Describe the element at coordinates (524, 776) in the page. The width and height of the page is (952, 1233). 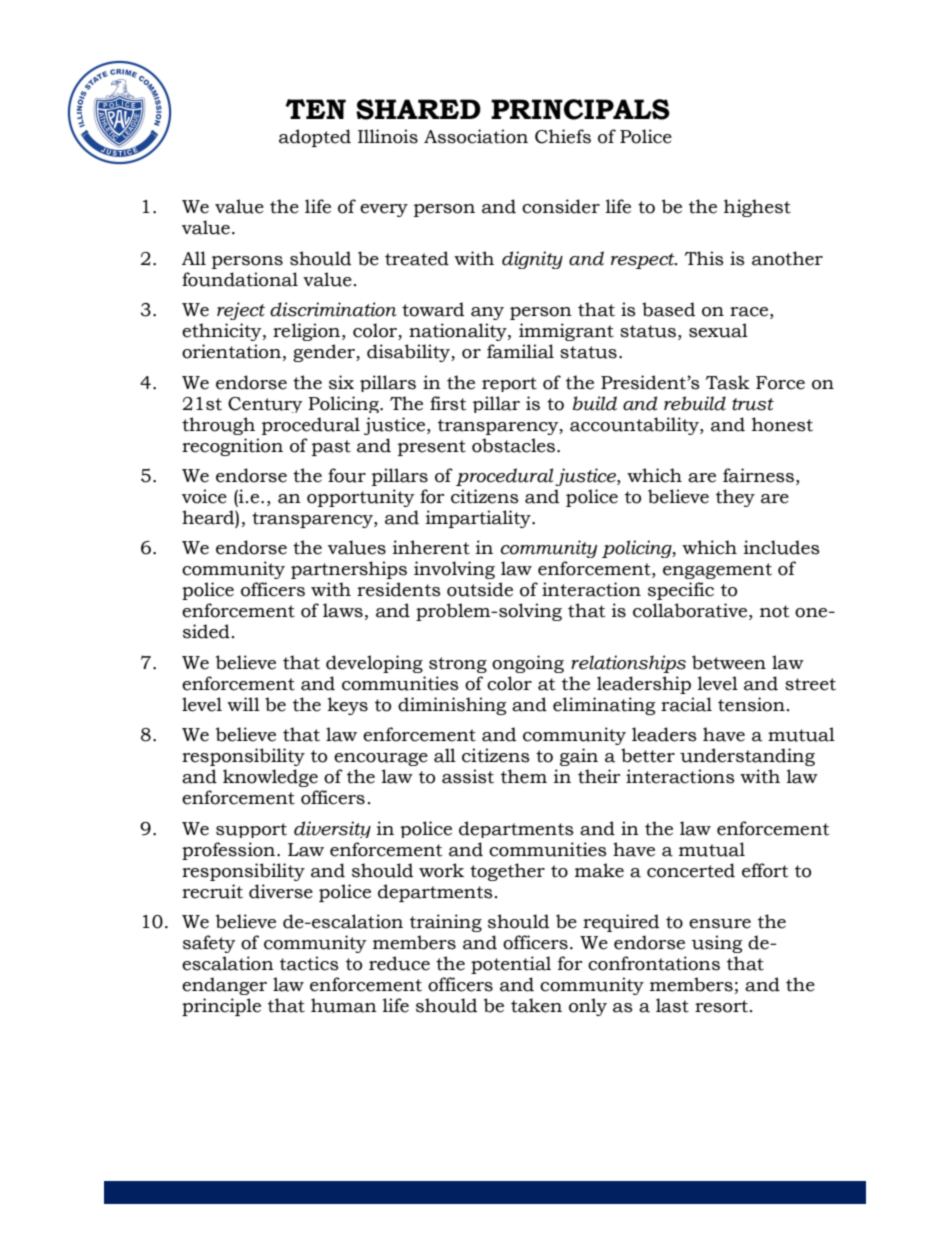
I see `them` at that location.
